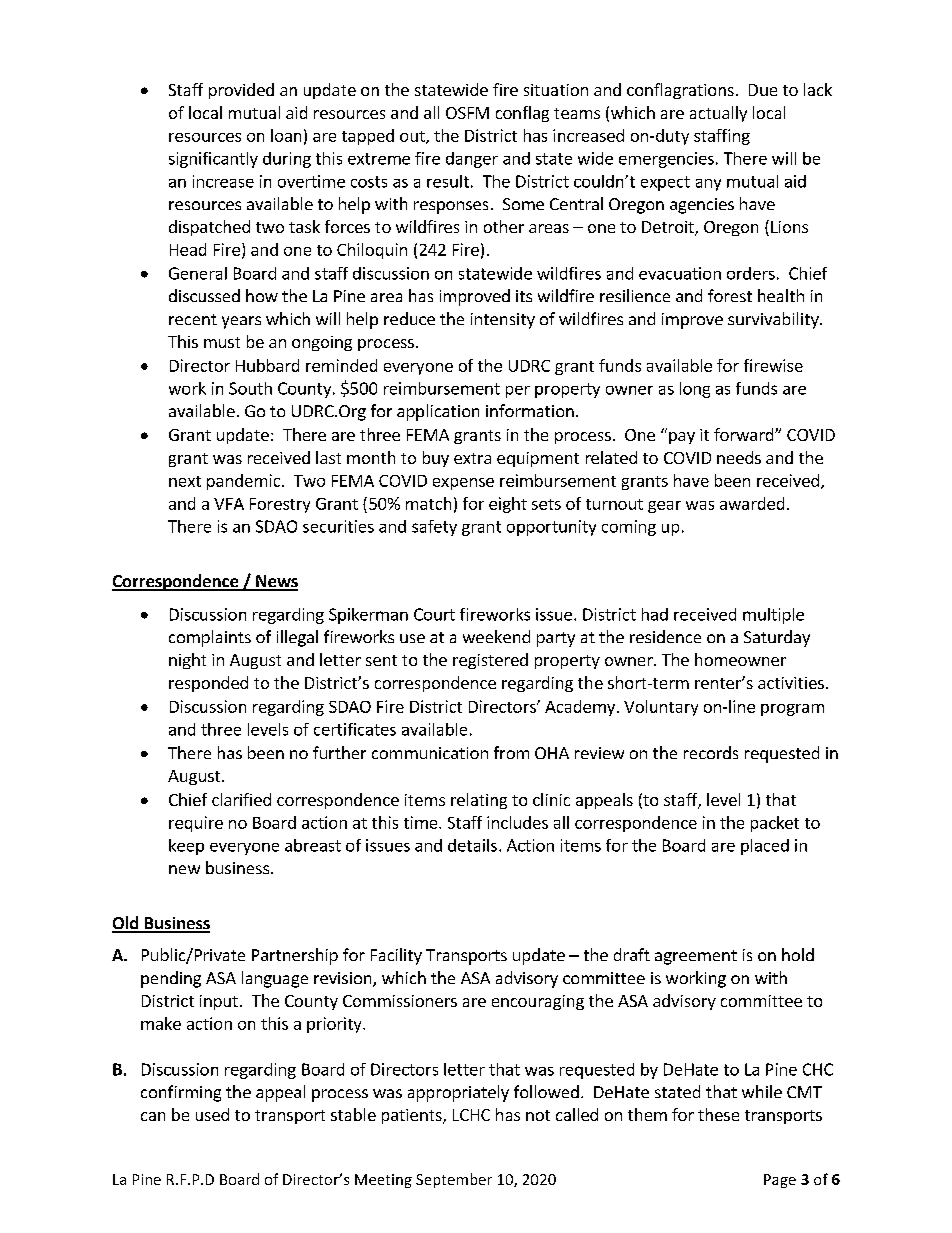 This screenshot has width=952, height=1233. Describe the element at coordinates (241, 91) in the screenshot. I see `provided` at that location.
